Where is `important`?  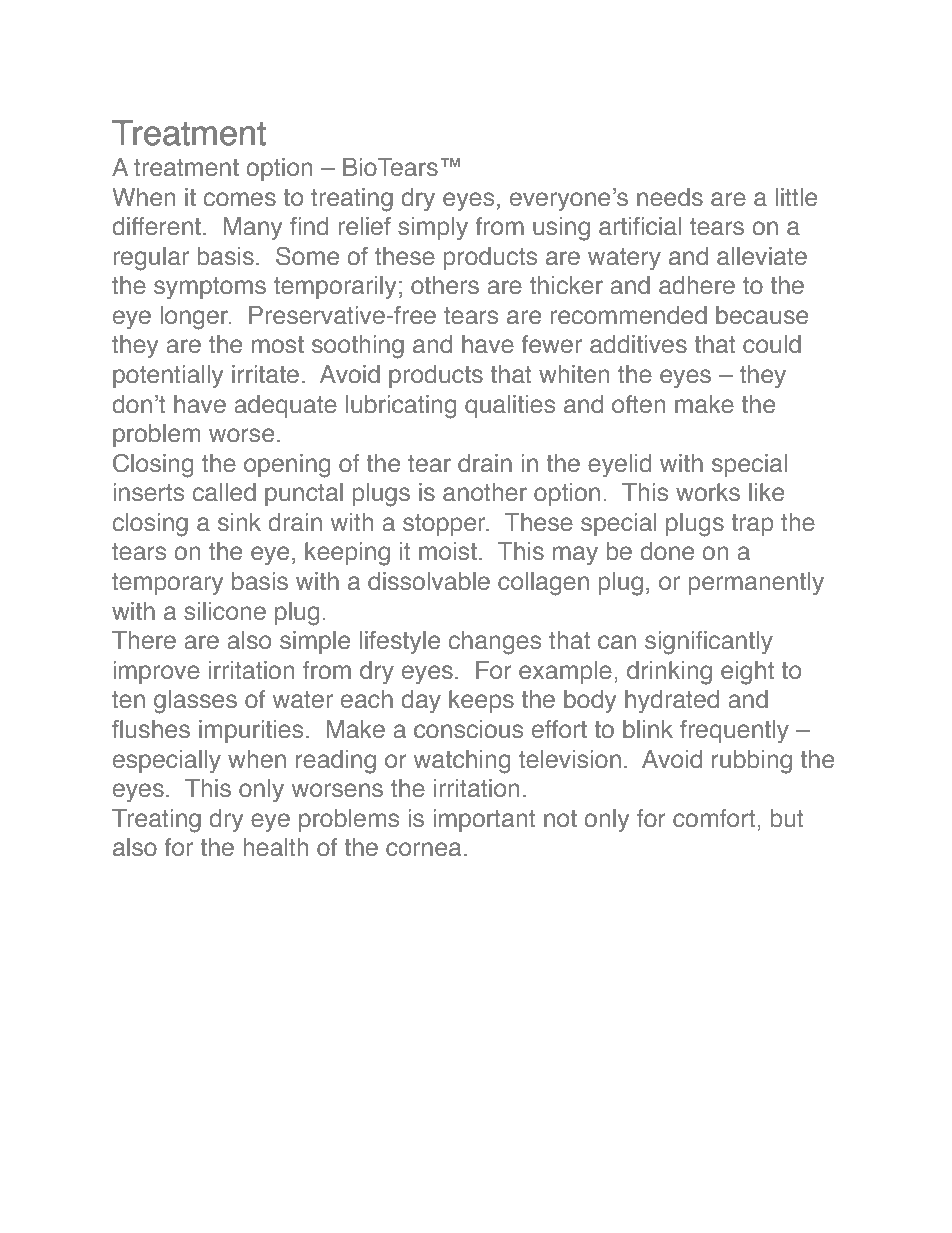 important is located at coordinates (484, 820).
